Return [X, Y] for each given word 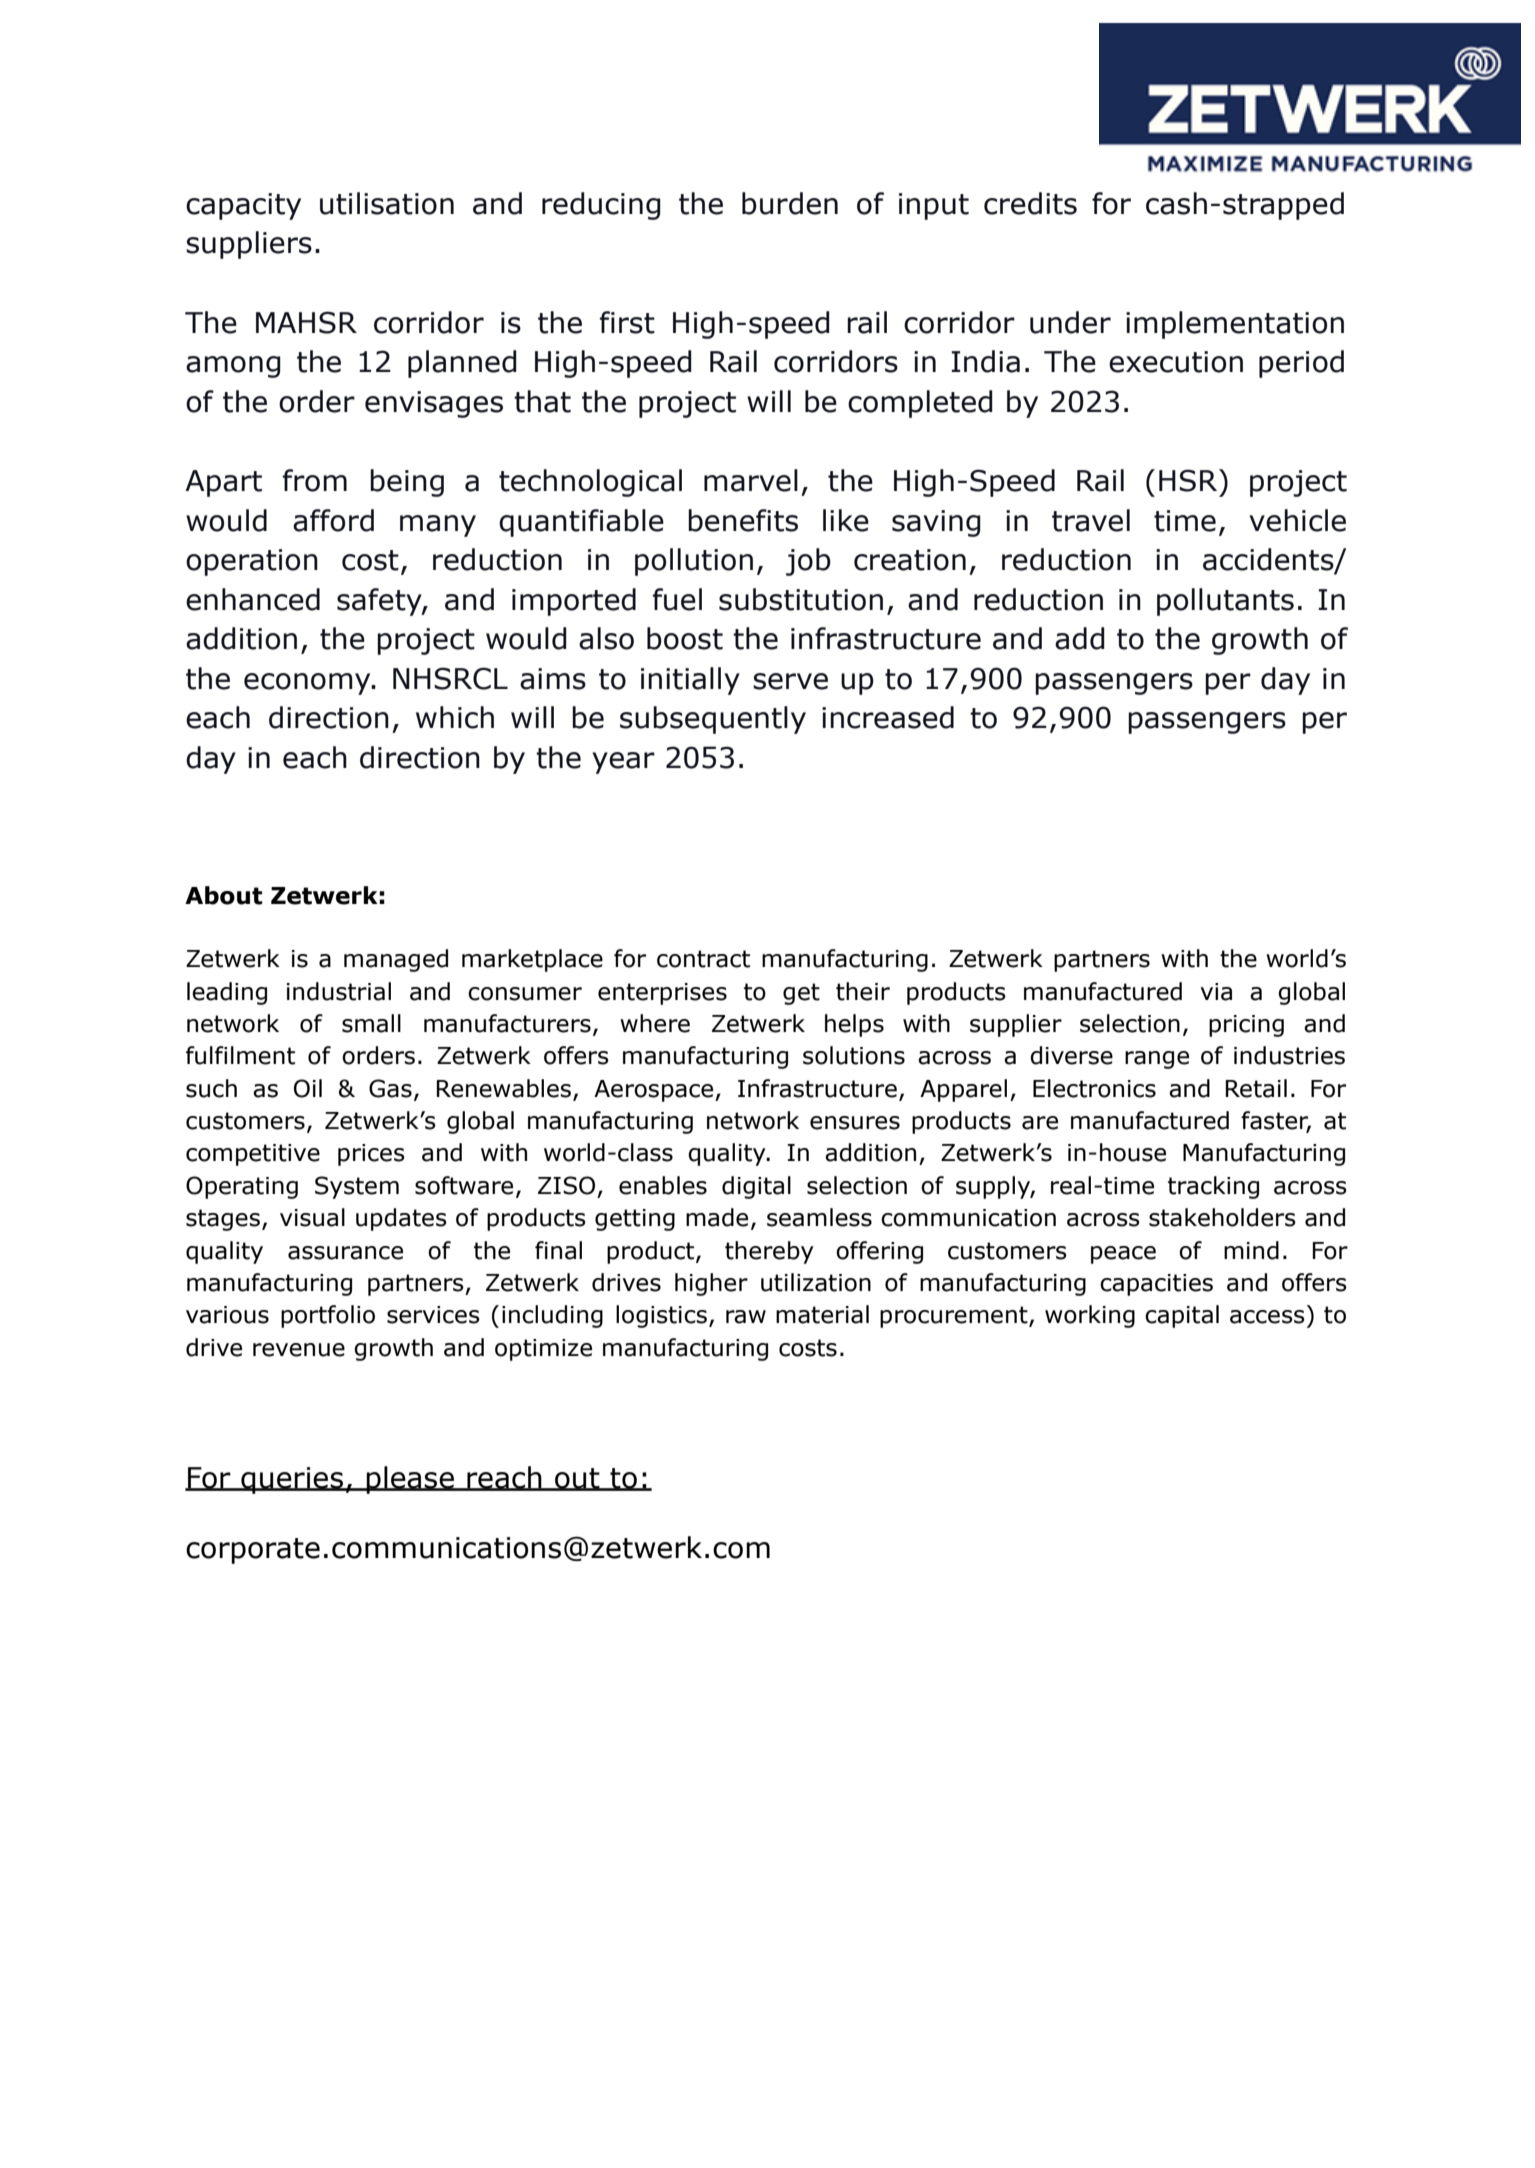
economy [308, 684]
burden [790, 203]
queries [292, 1480]
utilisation [387, 203]
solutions [854, 1055]
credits [1030, 203]
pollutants [1225, 602]
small [371, 1023]
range [1157, 1060]
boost [685, 638]
